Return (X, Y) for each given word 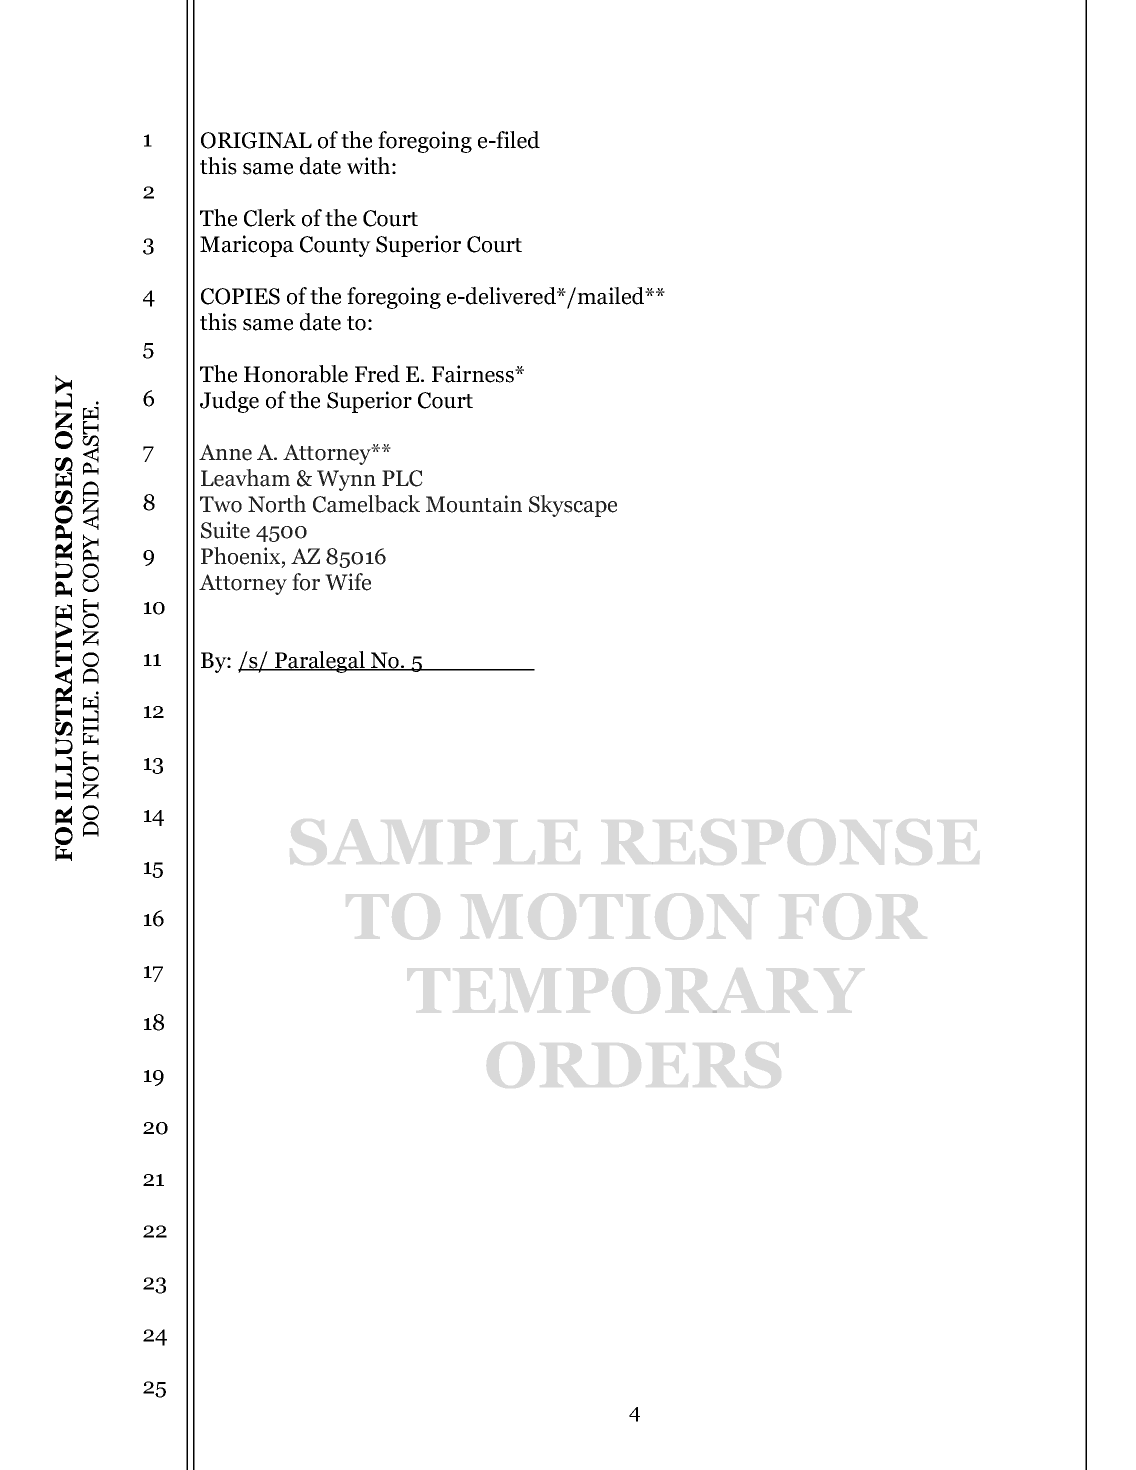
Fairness (474, 374)
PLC (402, 478)
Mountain (474, 504)
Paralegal (320, 662)
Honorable (296, 374)
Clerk (270, 218)
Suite (225, 530)
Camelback (366, 504)
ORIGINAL (256, 140)
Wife (348, 582)
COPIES (240, 296)
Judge (229, 402)
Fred (377, 374)
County (335, 246)
